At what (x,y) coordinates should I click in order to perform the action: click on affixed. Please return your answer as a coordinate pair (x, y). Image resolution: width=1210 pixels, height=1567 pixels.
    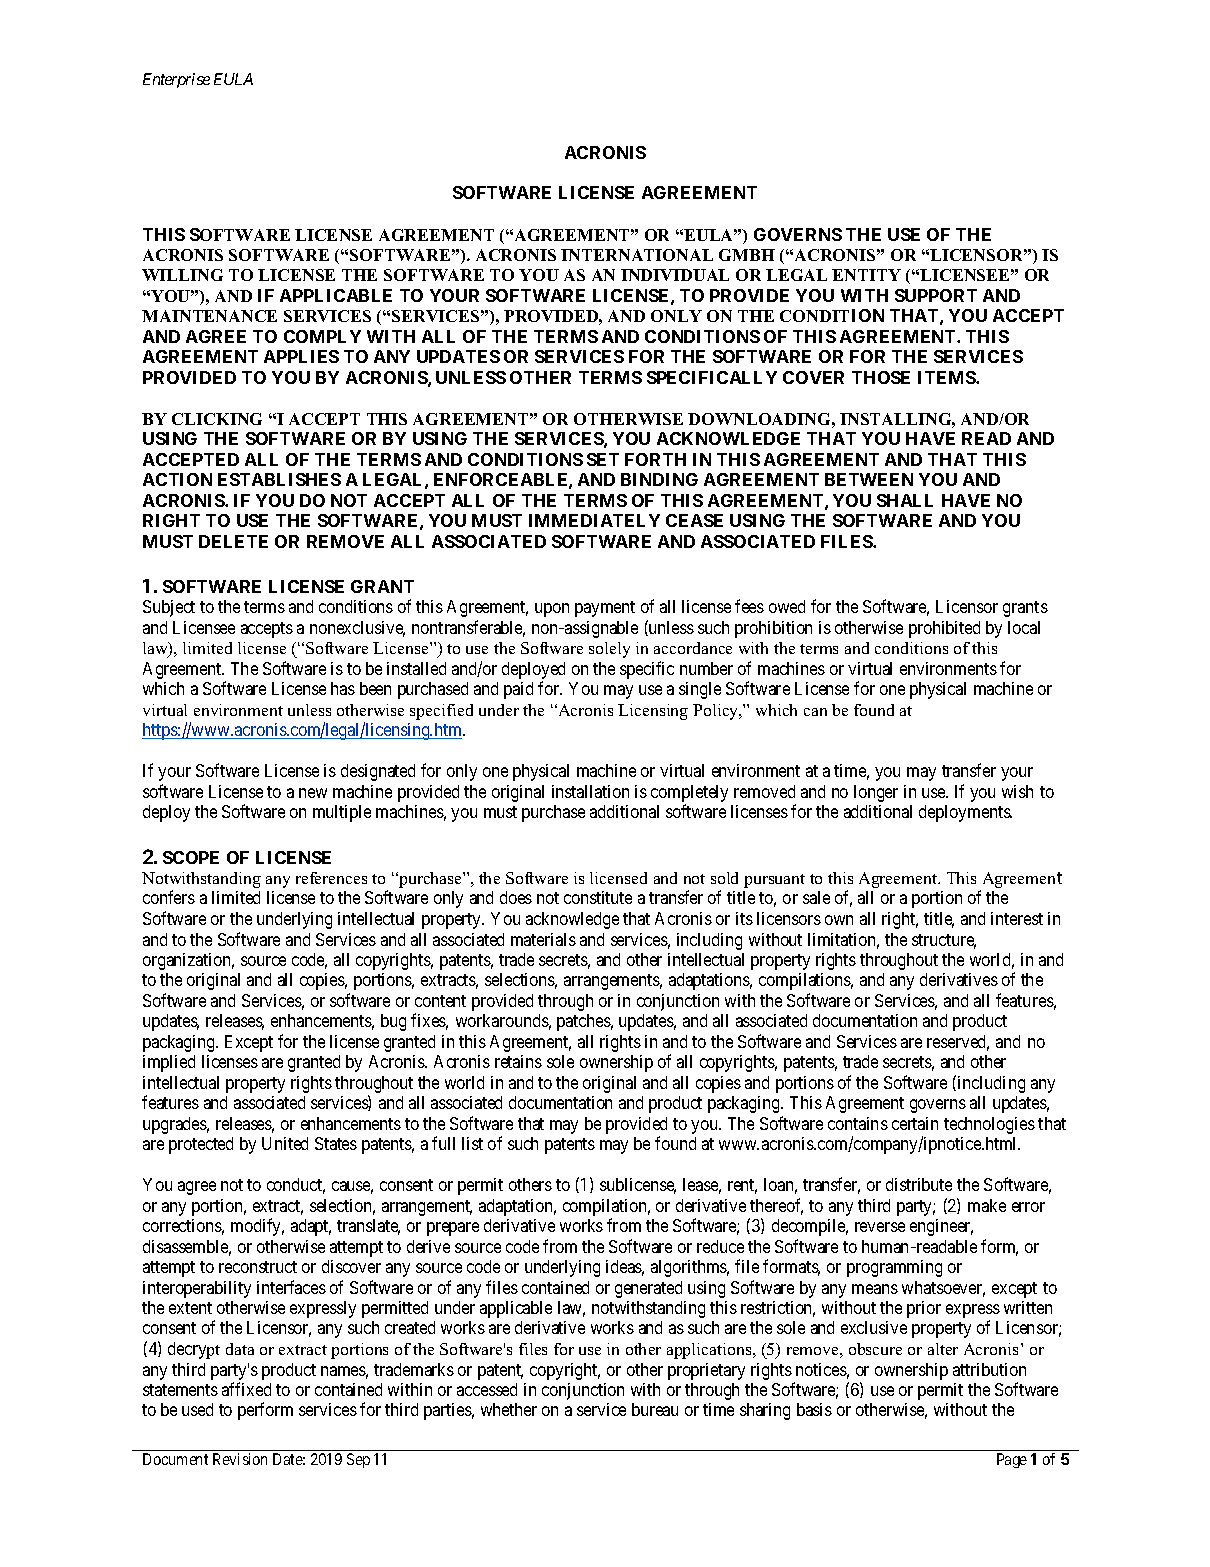
    Looking at the image, I should click on (246, 1389).
